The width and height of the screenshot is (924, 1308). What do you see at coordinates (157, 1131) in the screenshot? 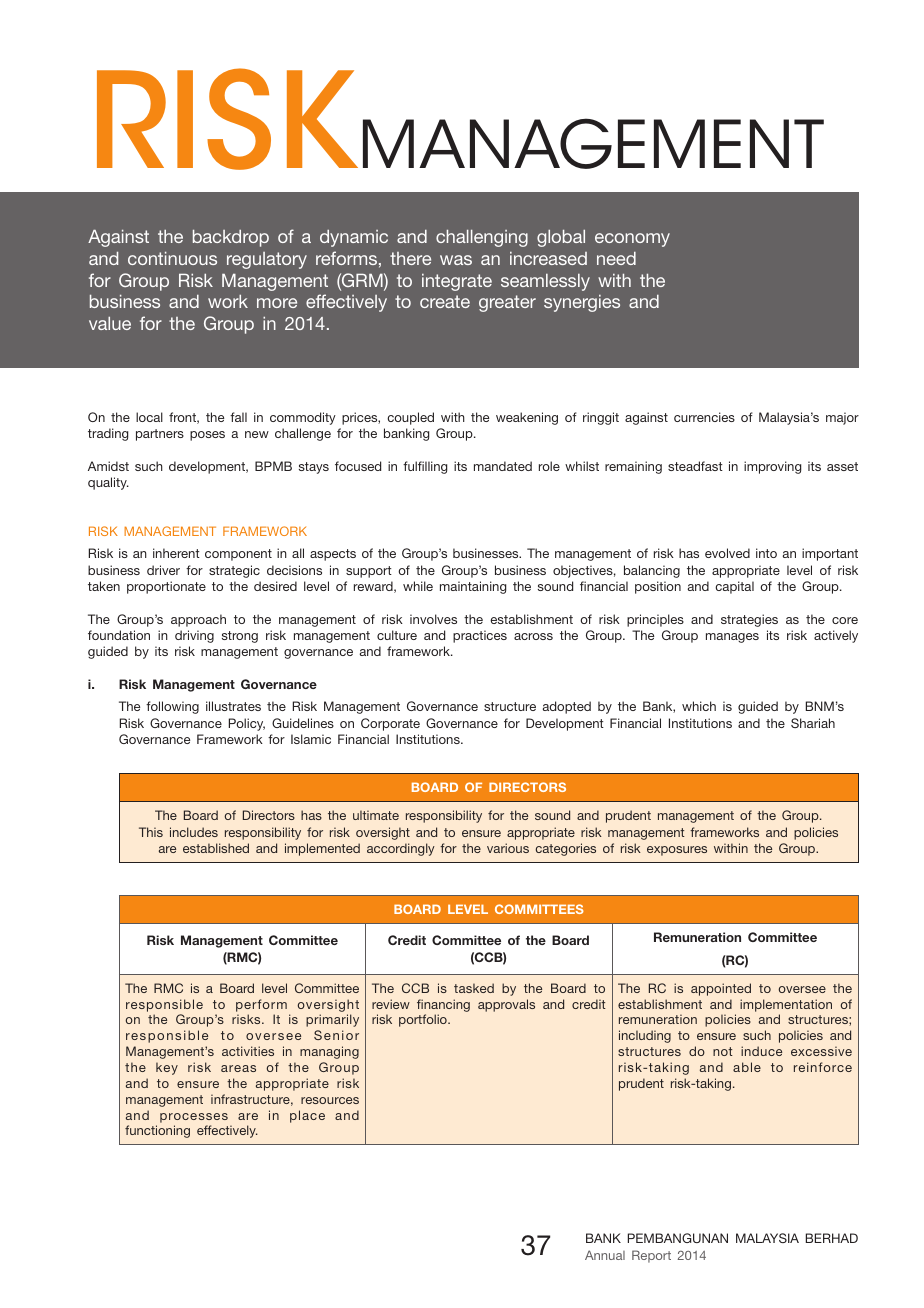
I see `functioning` at bounding box center [157, 1131].
